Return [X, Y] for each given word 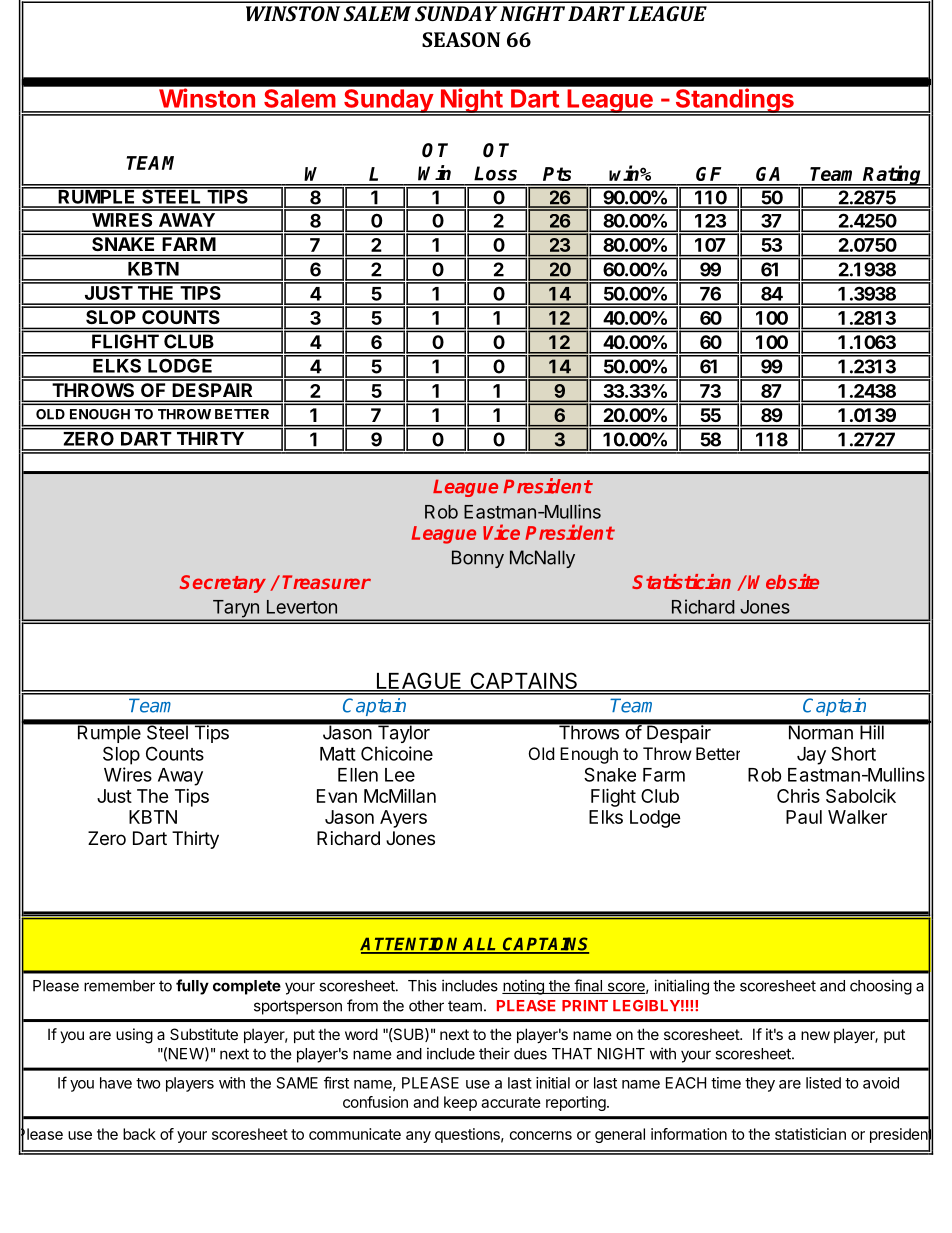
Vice [501, 532]
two [148, 1083]
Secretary [223, 584]
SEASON [461, 39]
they [760, 1084]
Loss [495, 173]
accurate [511, 1102]
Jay [811, 756]
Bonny [478, 559]
